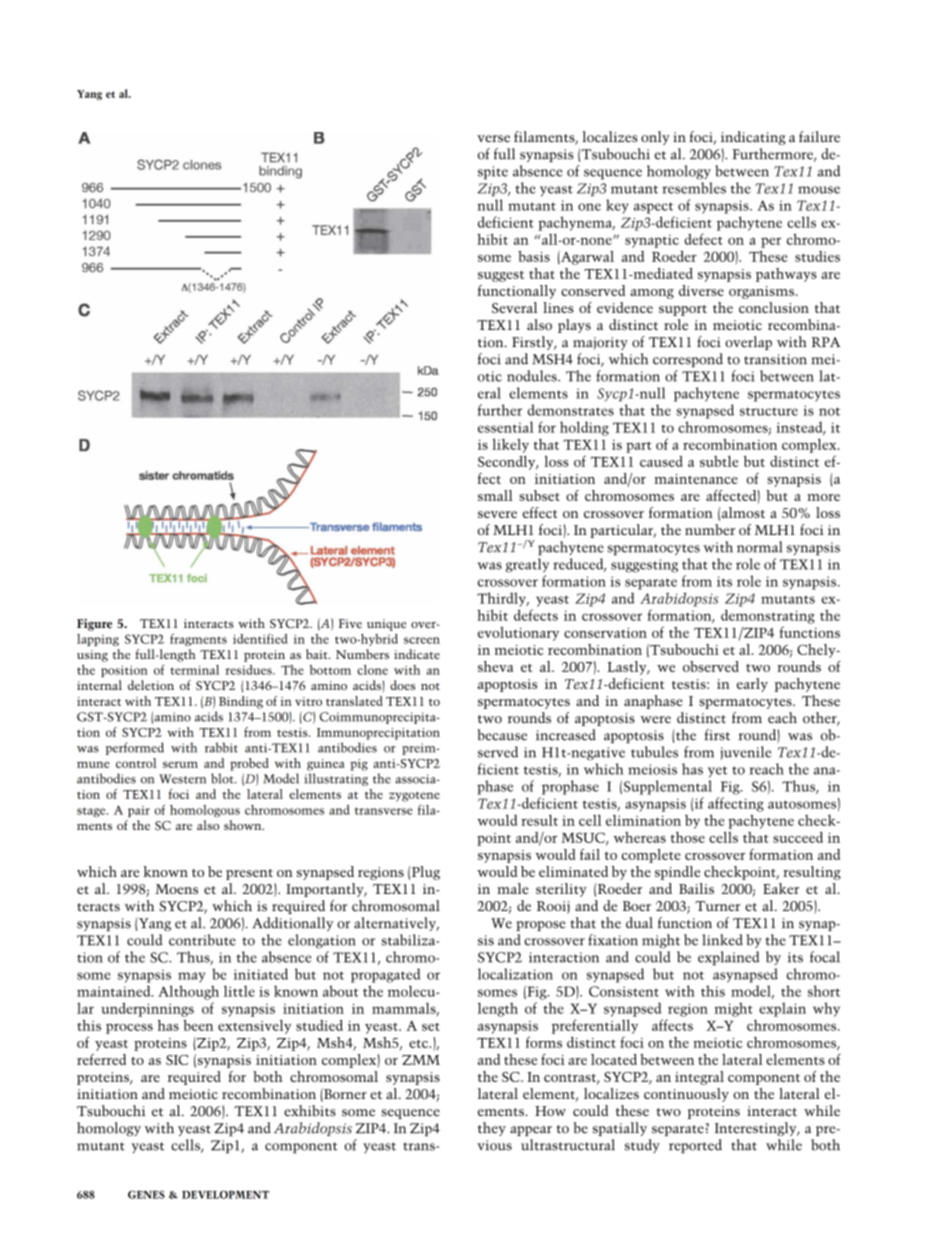  Describe the element at coordinates (695, 1146) in the screenshot. I see `reported` at that location.
